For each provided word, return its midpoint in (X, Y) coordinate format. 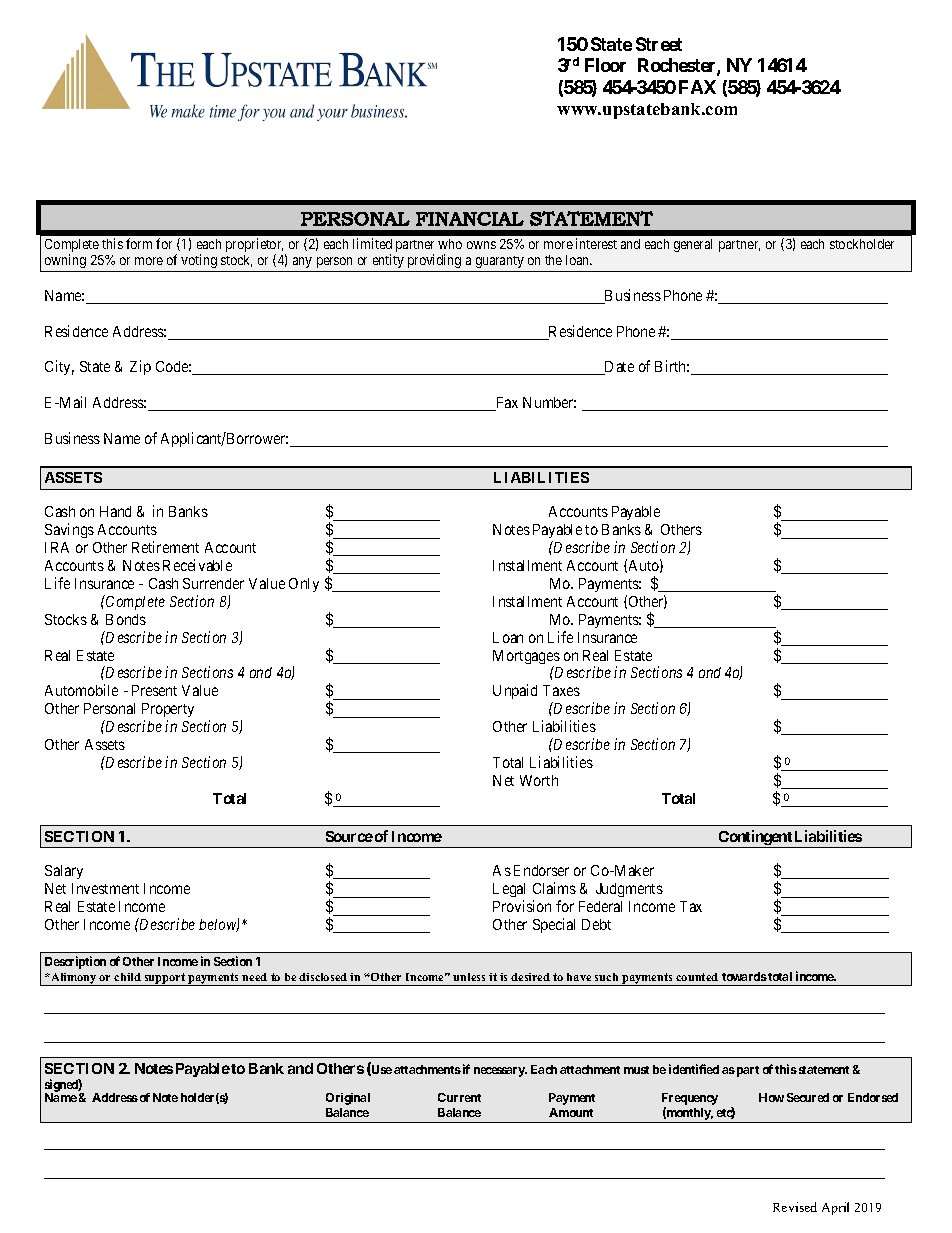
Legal (509, 892)
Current (459, 1097)
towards (744, 976)
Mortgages (526, 658)
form (139, 243)
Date (618, 368)
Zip (140, 367)
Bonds (126, 619)
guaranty (500, 262)
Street (659, 44)
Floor (605, 65)
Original (348, 1099)
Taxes (561, 690)
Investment (105, 888)
